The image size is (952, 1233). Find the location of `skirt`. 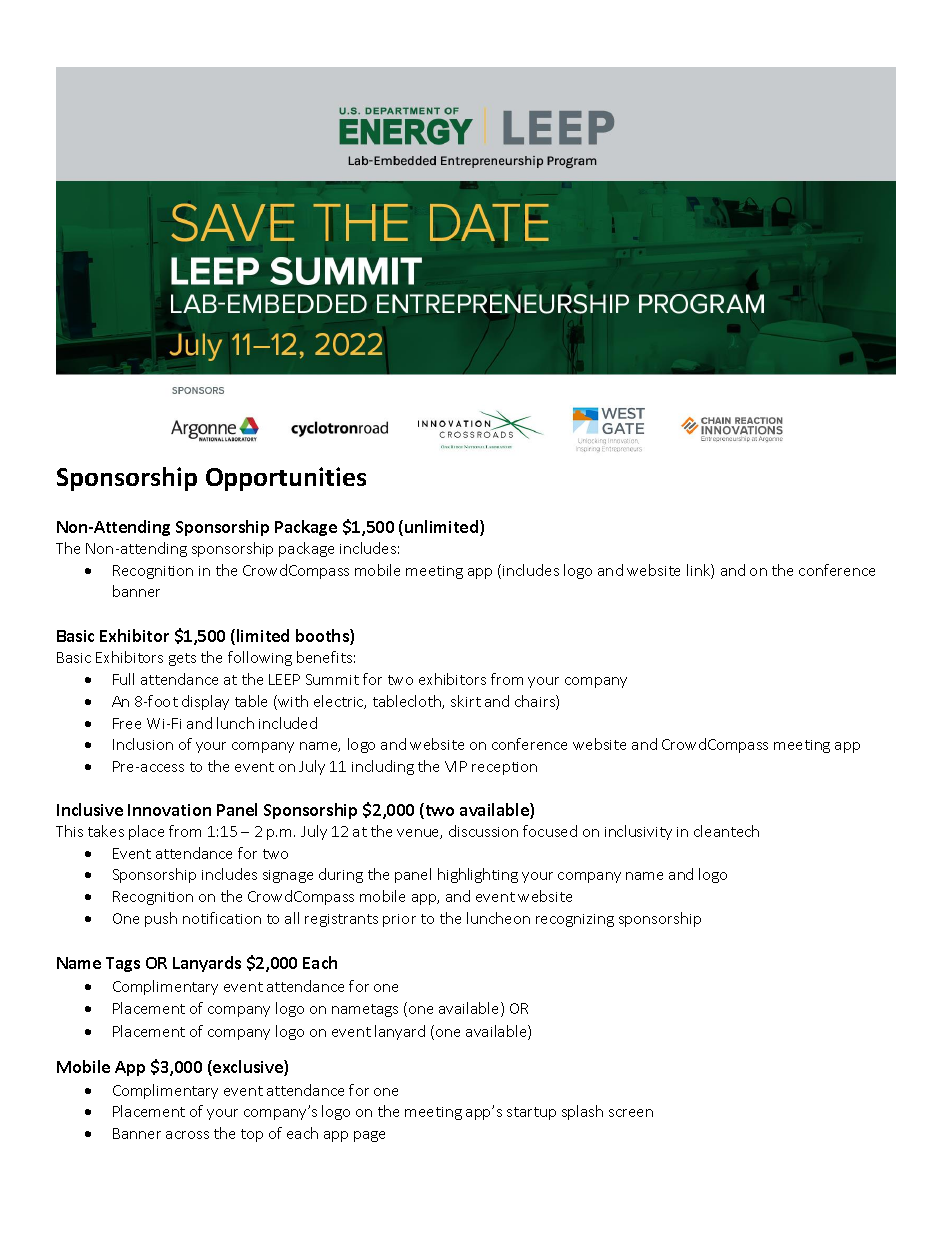

skirt is located at coordinates (466, 701).
